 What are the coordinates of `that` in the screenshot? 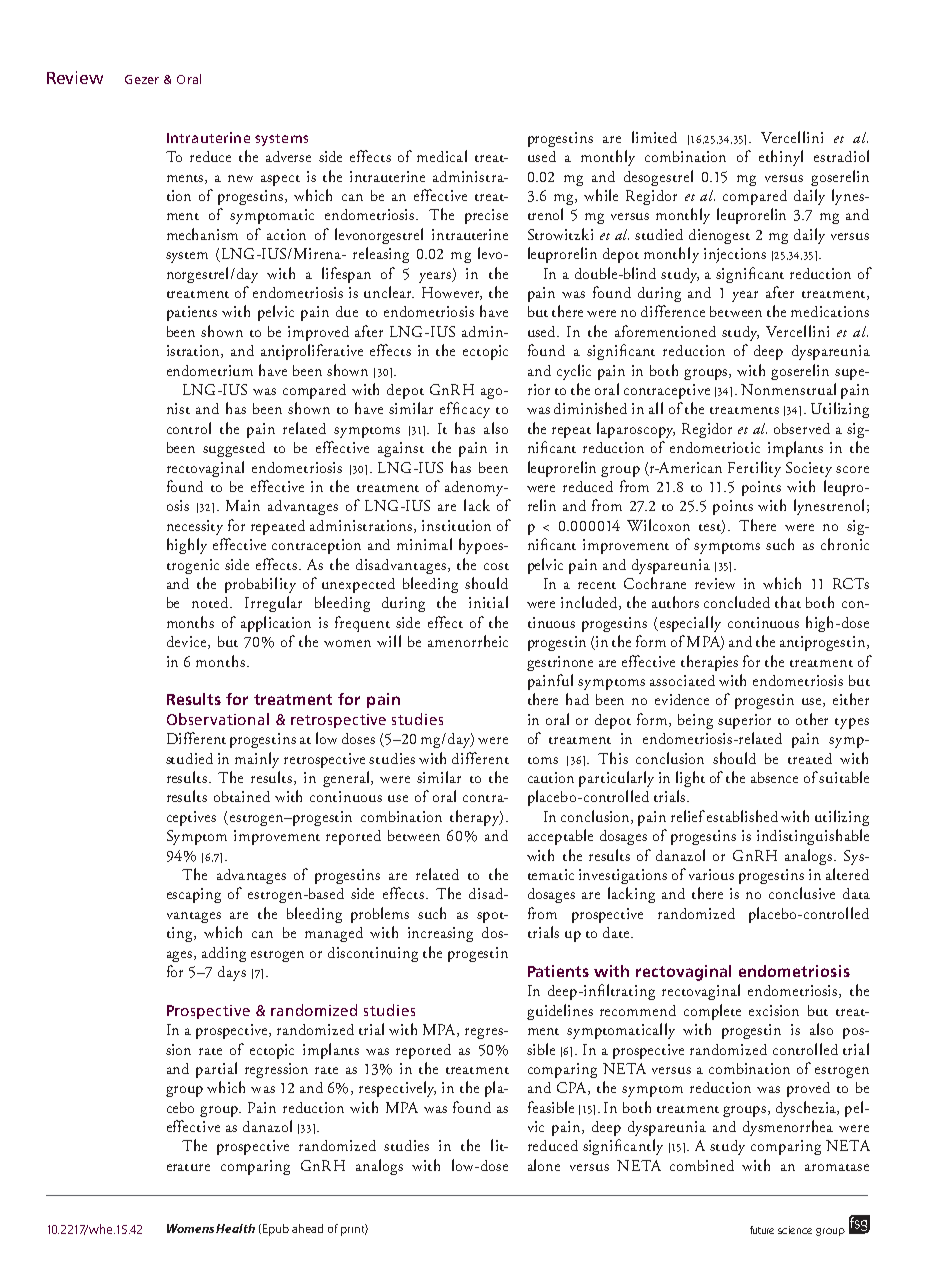 It's located at (788, 602).
